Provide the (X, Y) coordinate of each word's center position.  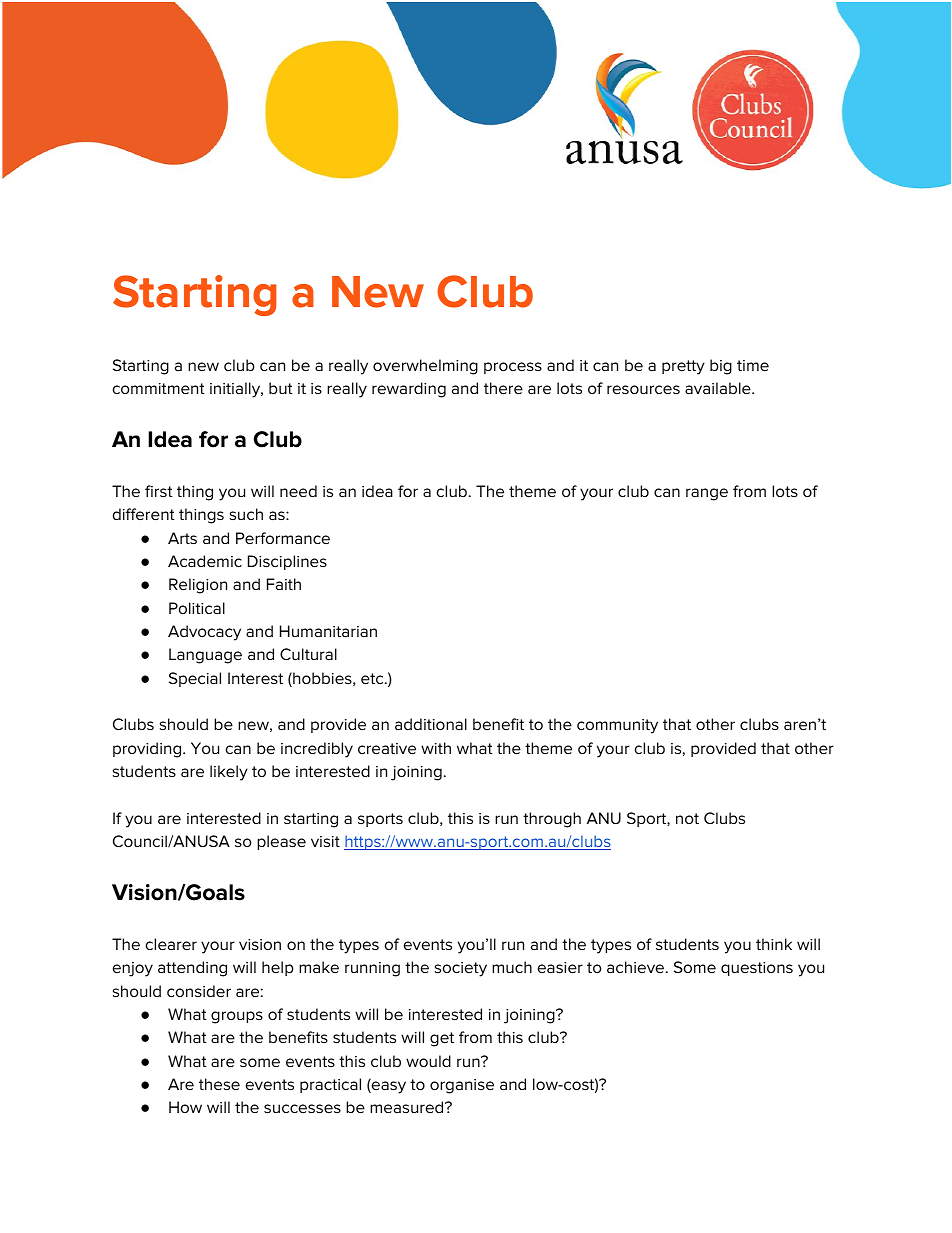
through (552, 820)
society (461, 969)
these (219, 1084)
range (707, 494)
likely (229, 773)
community (617, 726)
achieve (637, 967)
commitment (159, 388)
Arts (182, 538)
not (687, 818)
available (719, 388)
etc (373, 678)
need (298, 491)
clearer (171, 944)
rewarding (409, 390)
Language (205, 656)
